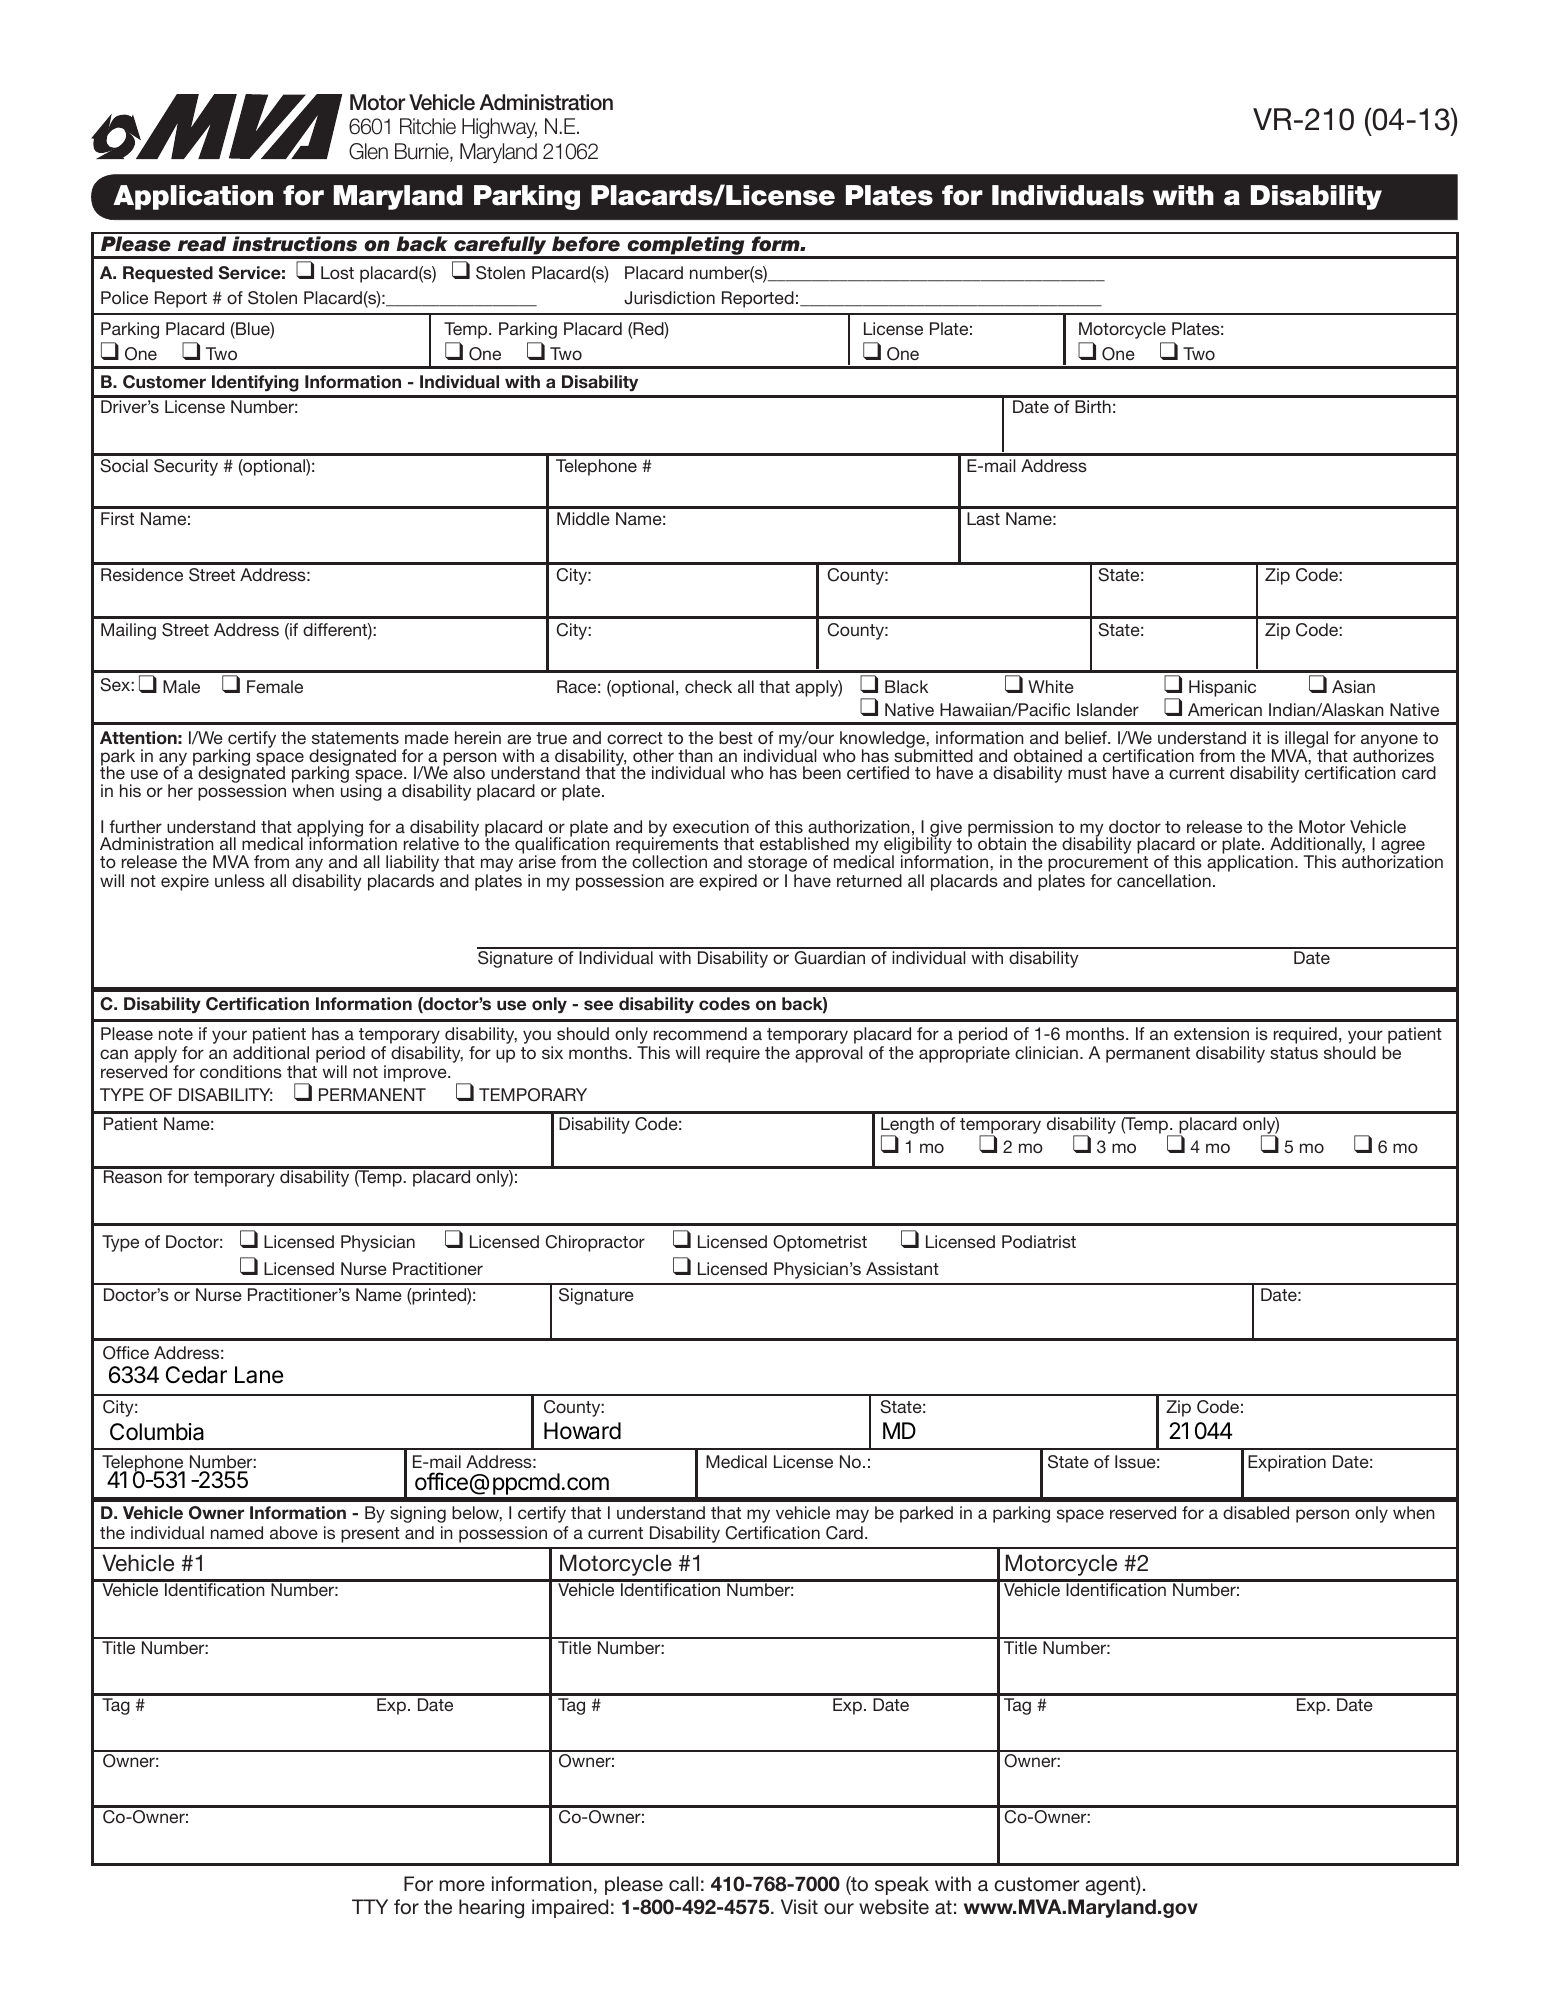  Describe the element at coordinates (294, 244) in the image. I see `instructions` at that location.
